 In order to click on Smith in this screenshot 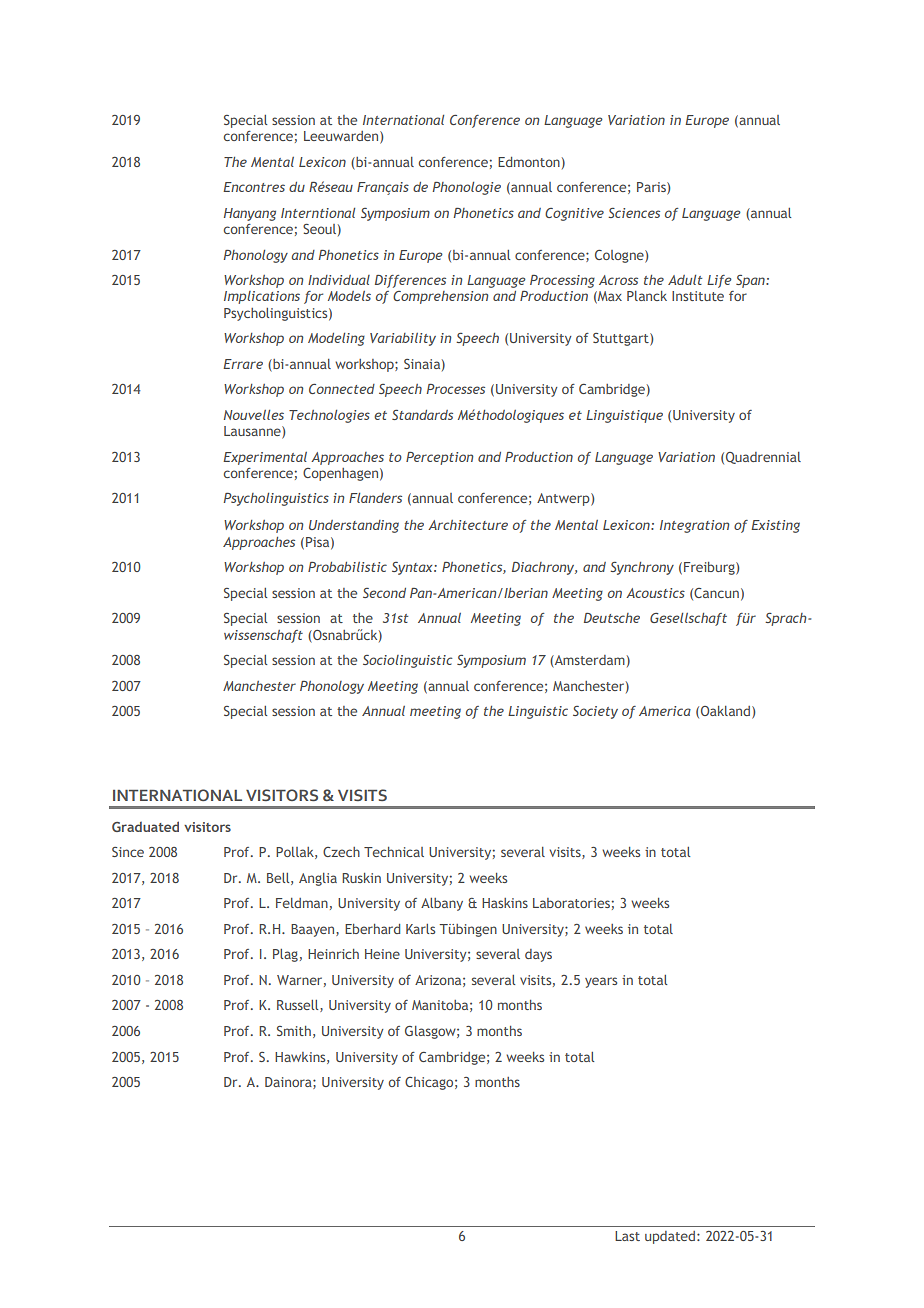, I will do `click(294, 1031)`.
